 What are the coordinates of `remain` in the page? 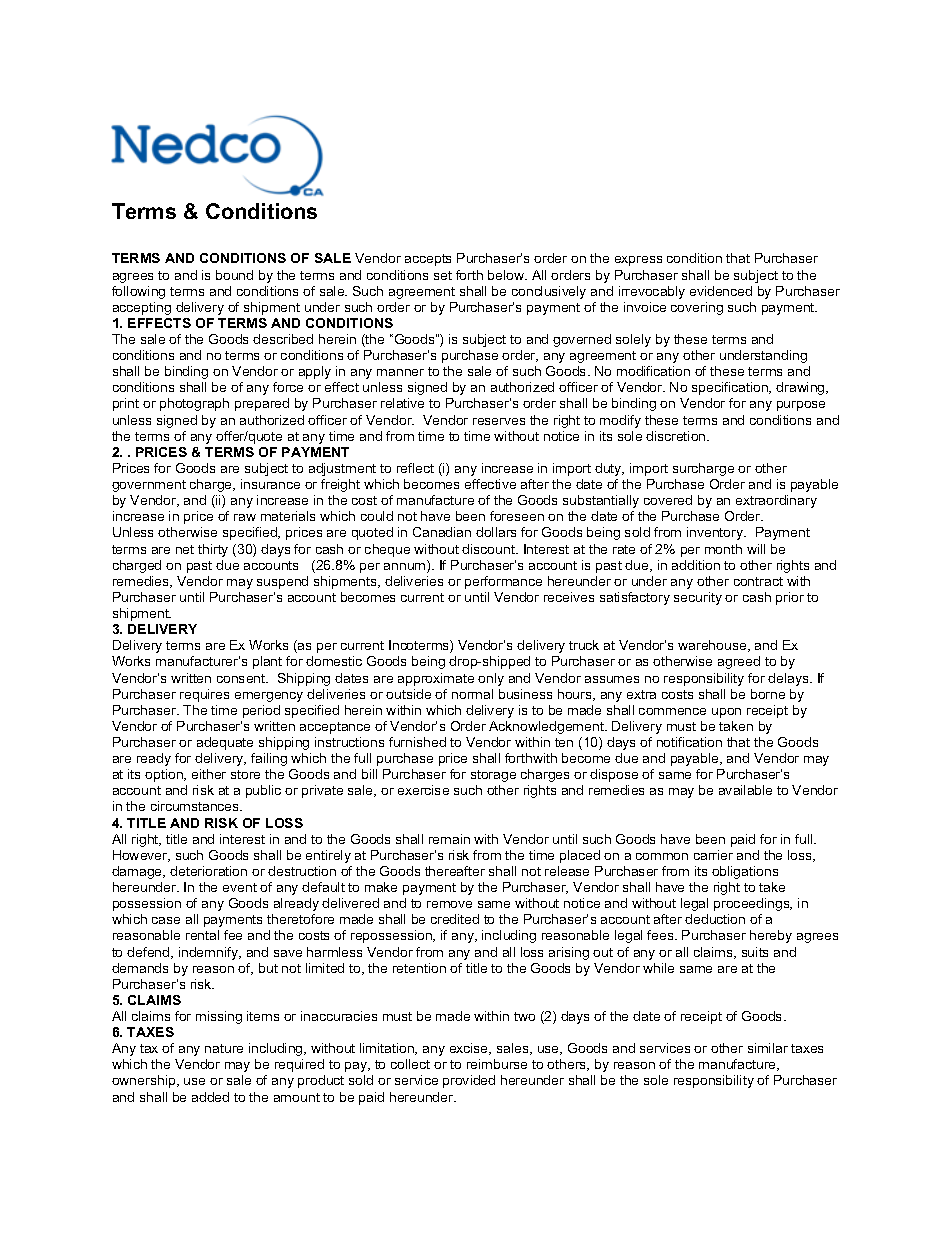 It's located at (449, 839).
